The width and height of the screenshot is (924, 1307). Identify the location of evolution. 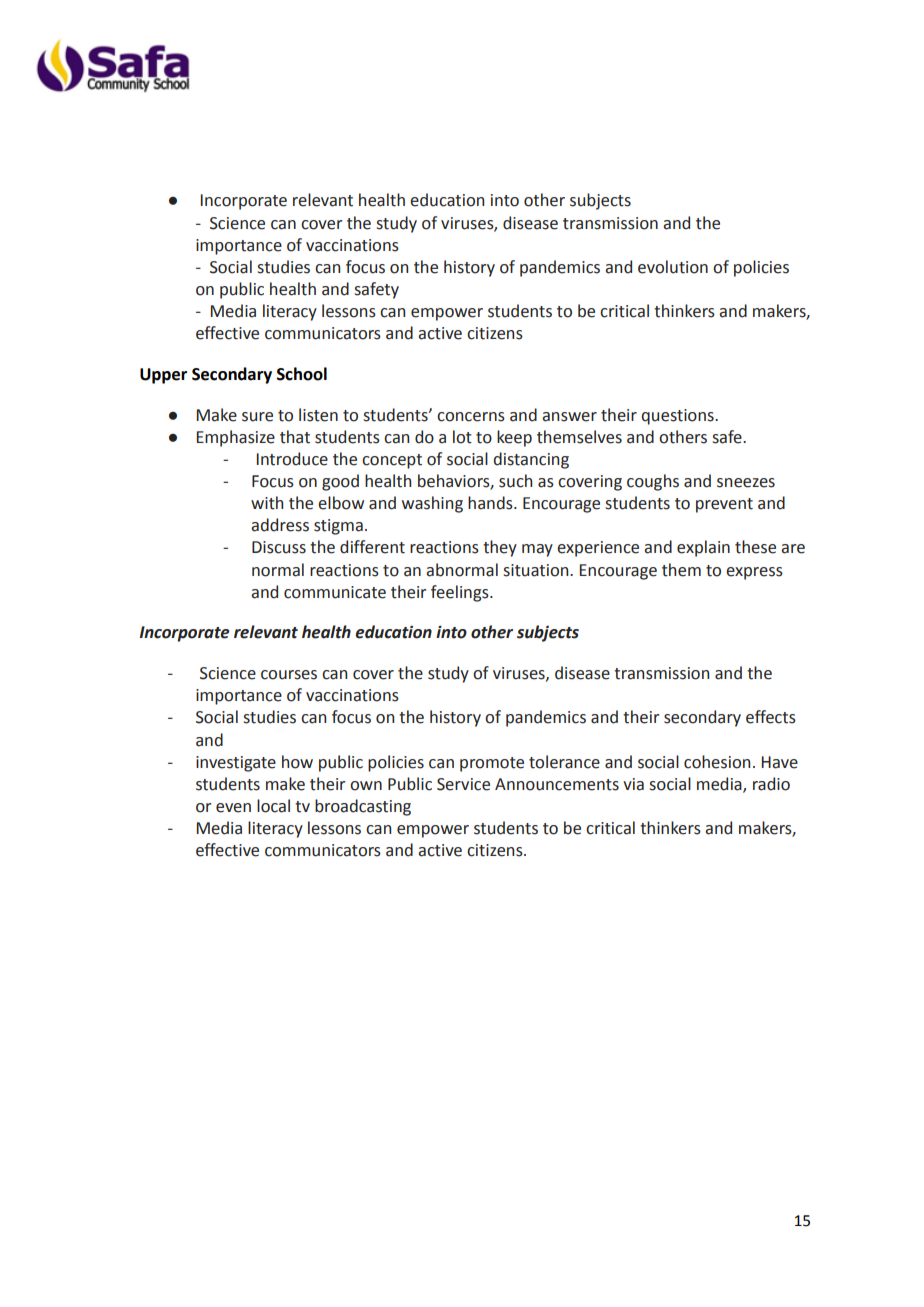
(673, 267).
